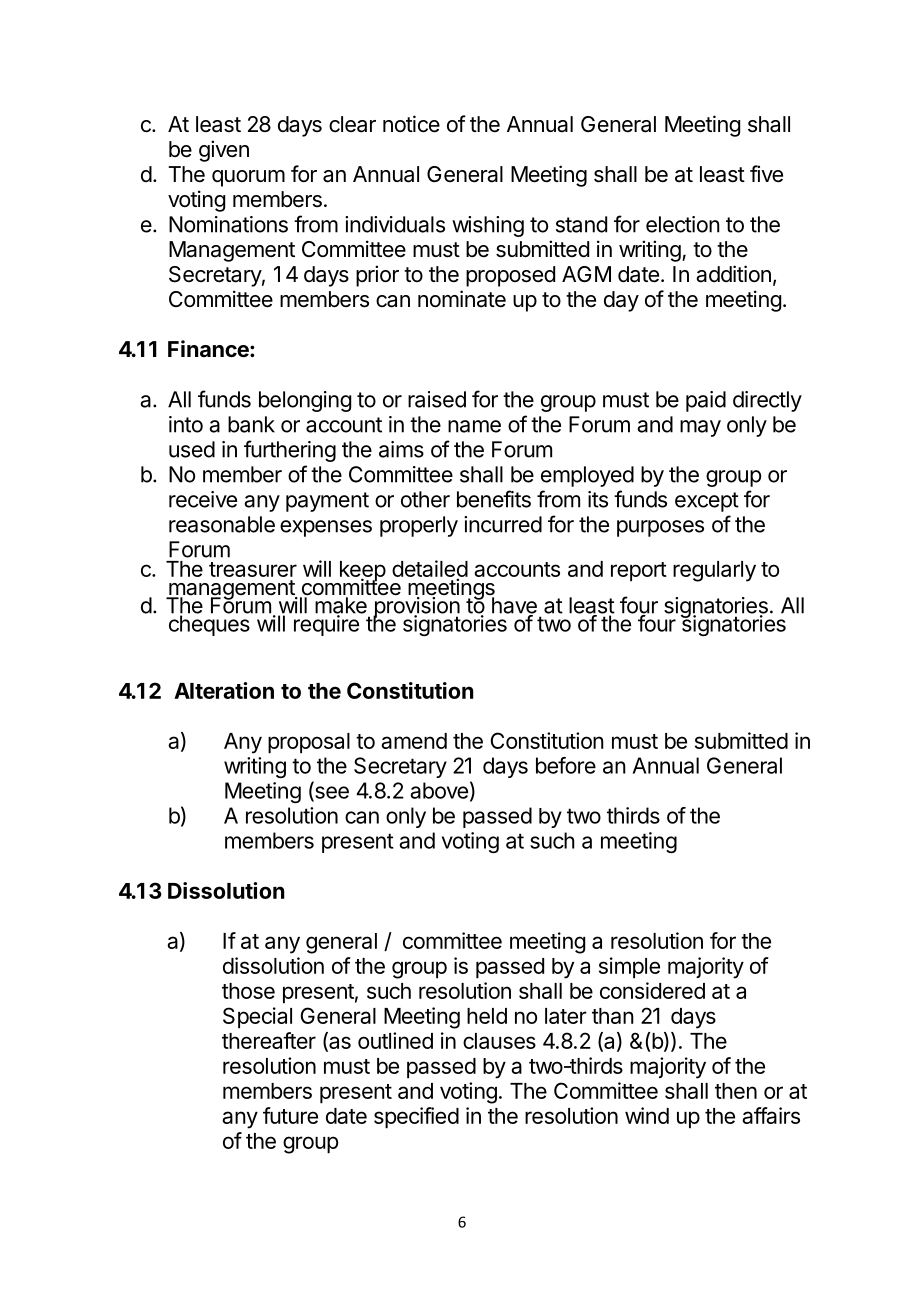 This image has width=924, height=1308. Describe the element at coordinates (629, 968) in the image. I see `simple` at that location.
